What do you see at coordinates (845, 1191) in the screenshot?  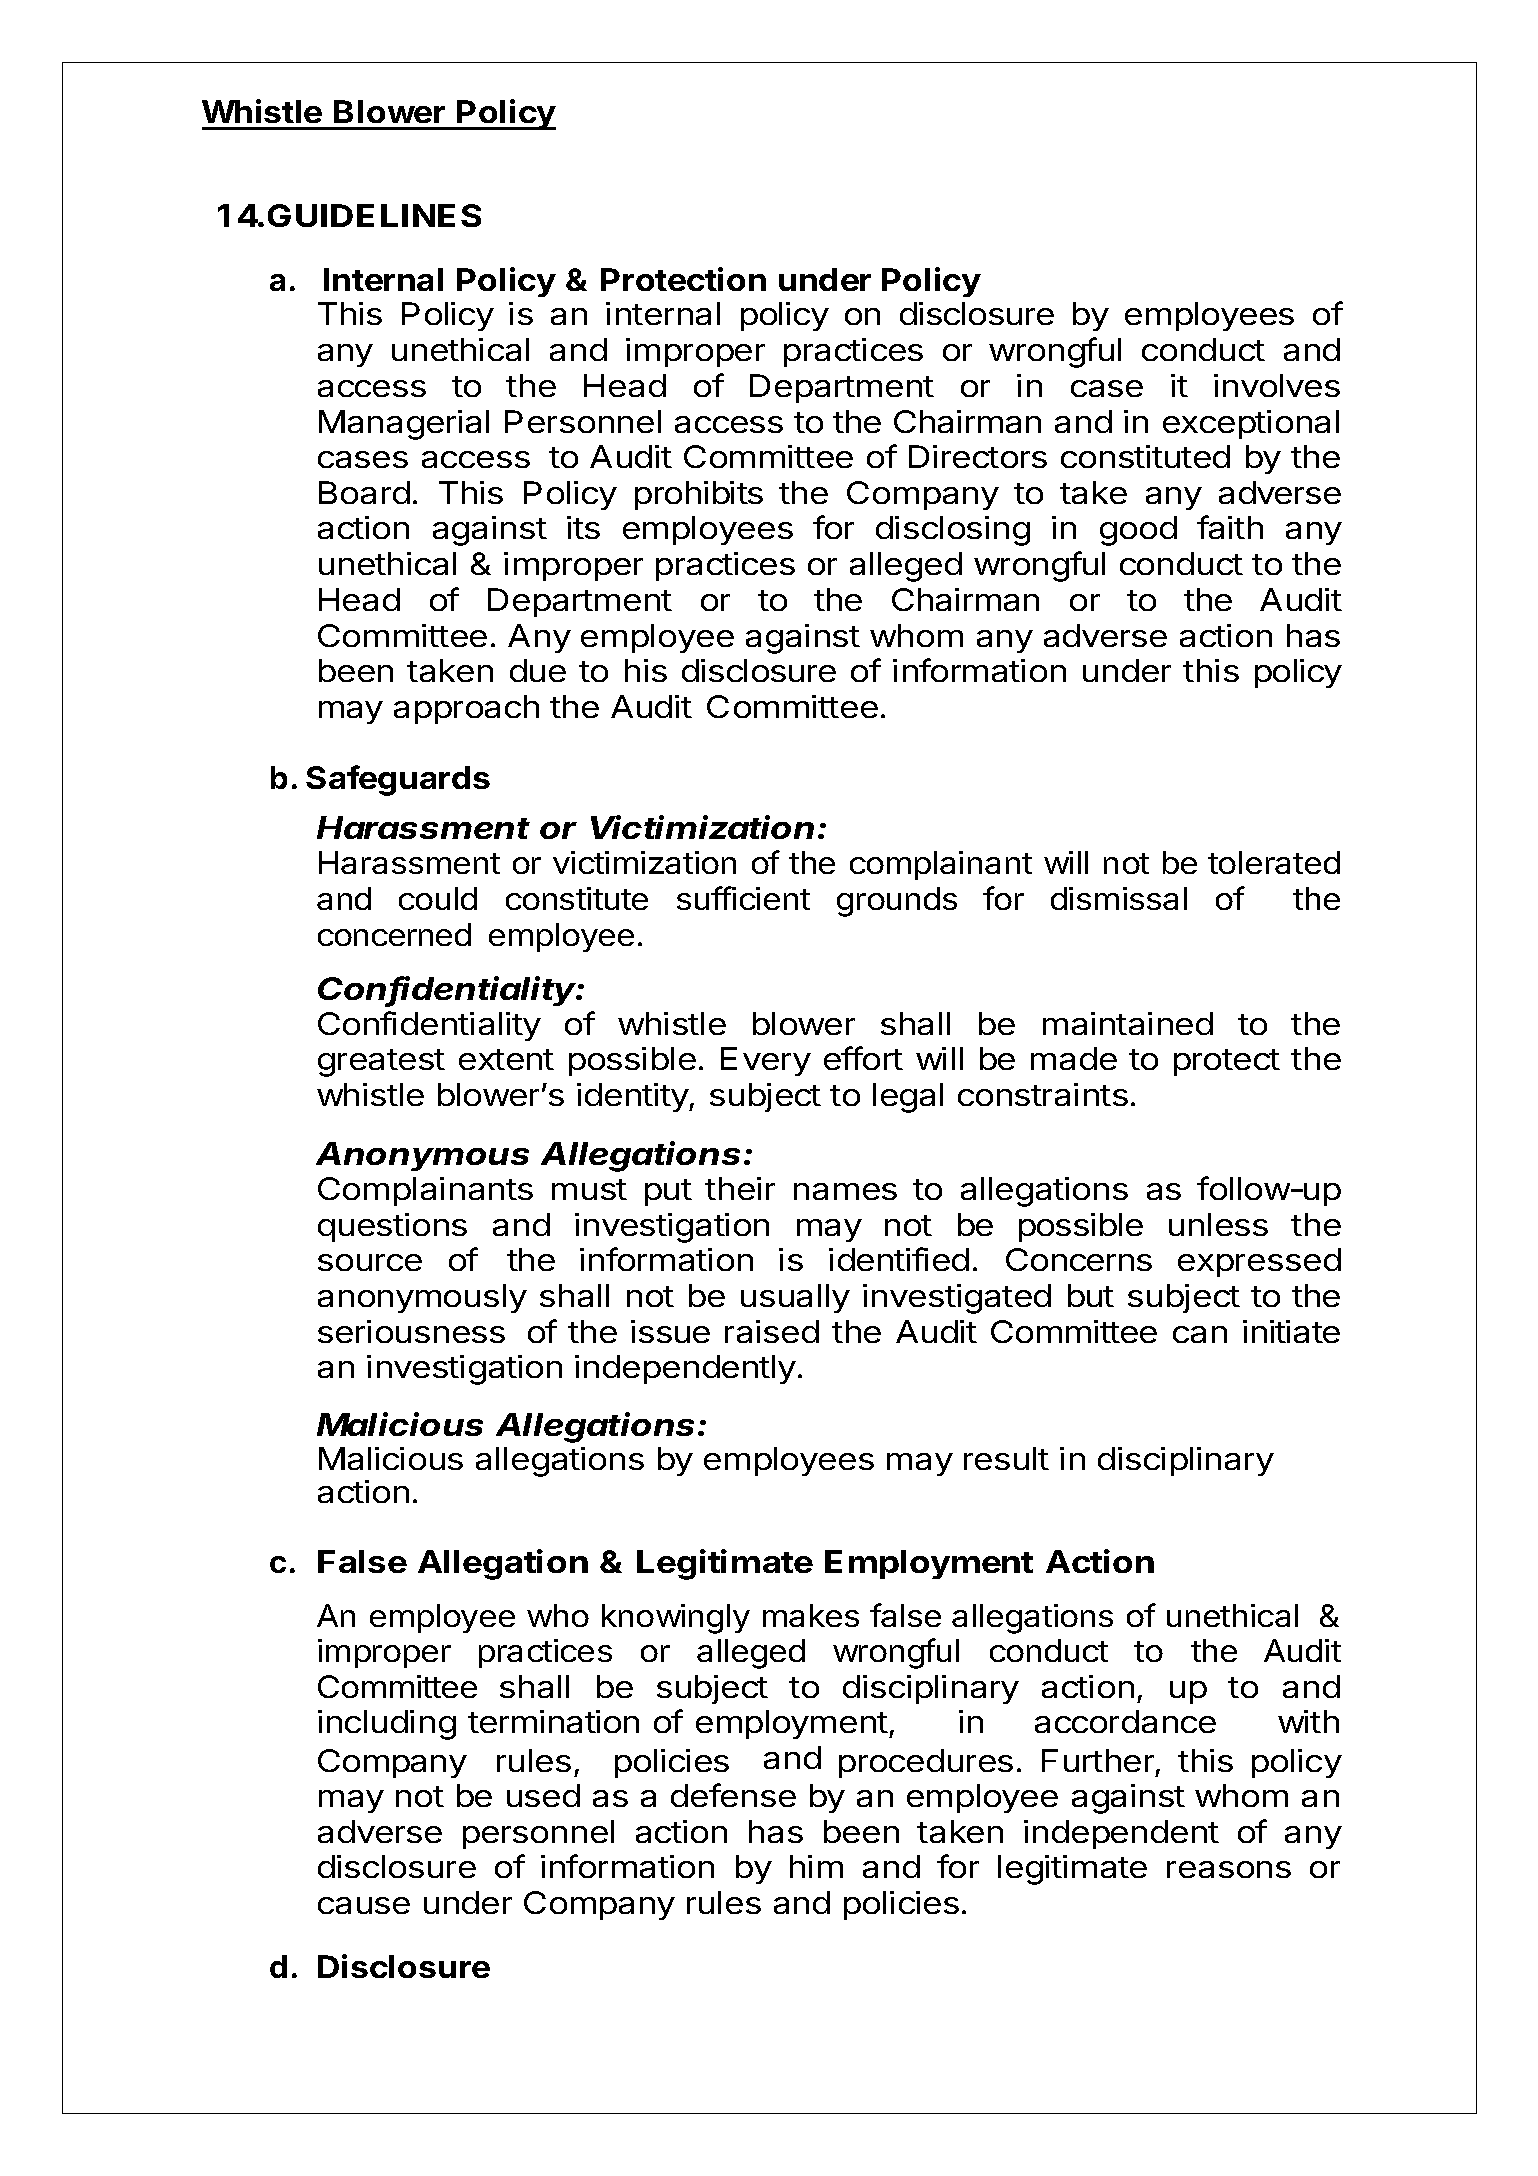 I see `names` at bounding box center [845, 1191].
